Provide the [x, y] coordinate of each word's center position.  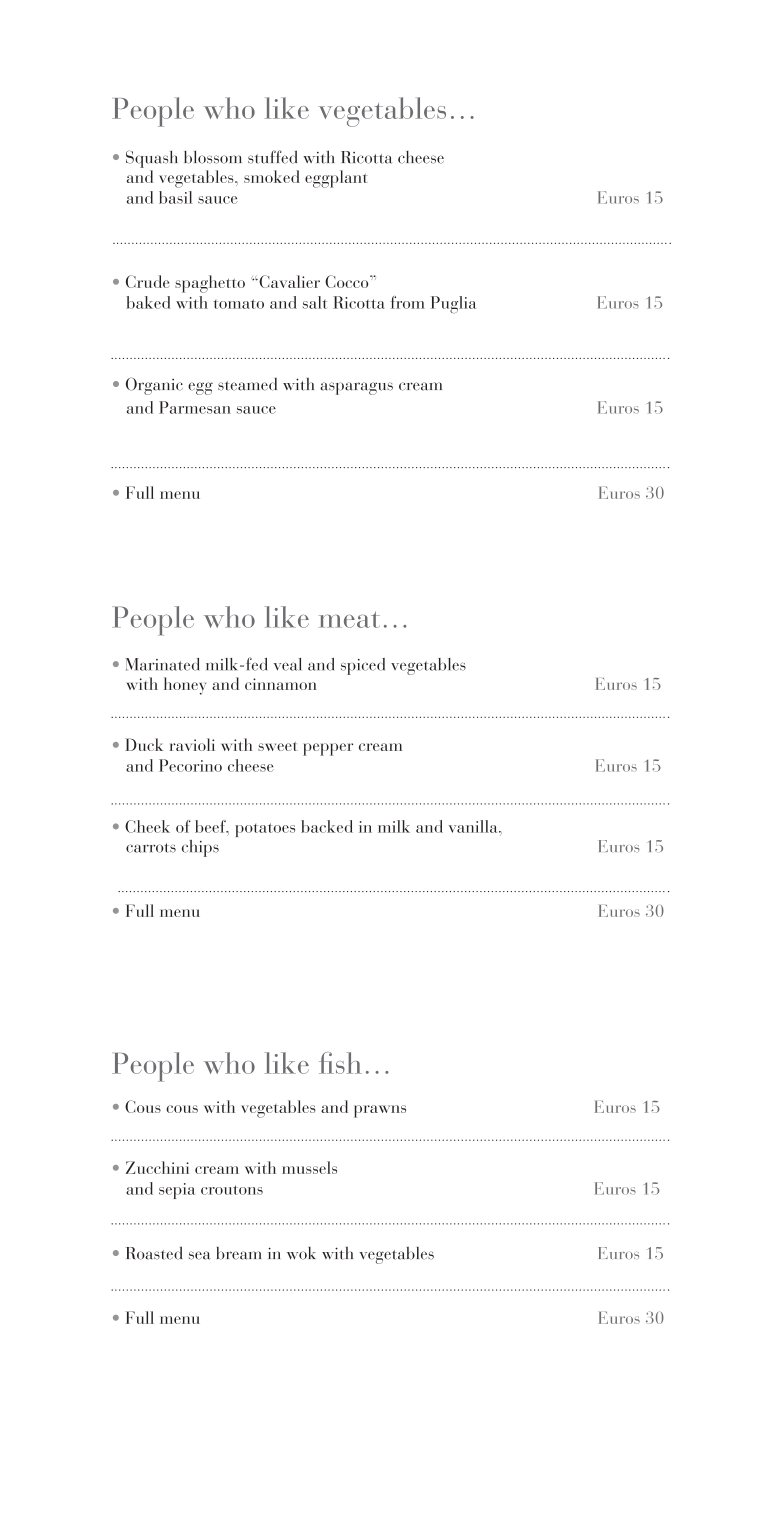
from [408, 302]
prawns [380, 1111]
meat [349, 619]
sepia [177, 1191]
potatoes [265, 830]
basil [175, 197]
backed [327, 826]
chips [200, 848]
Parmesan [195, 407]
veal [287, 664]
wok [301, 1253]
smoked [272, 176]
